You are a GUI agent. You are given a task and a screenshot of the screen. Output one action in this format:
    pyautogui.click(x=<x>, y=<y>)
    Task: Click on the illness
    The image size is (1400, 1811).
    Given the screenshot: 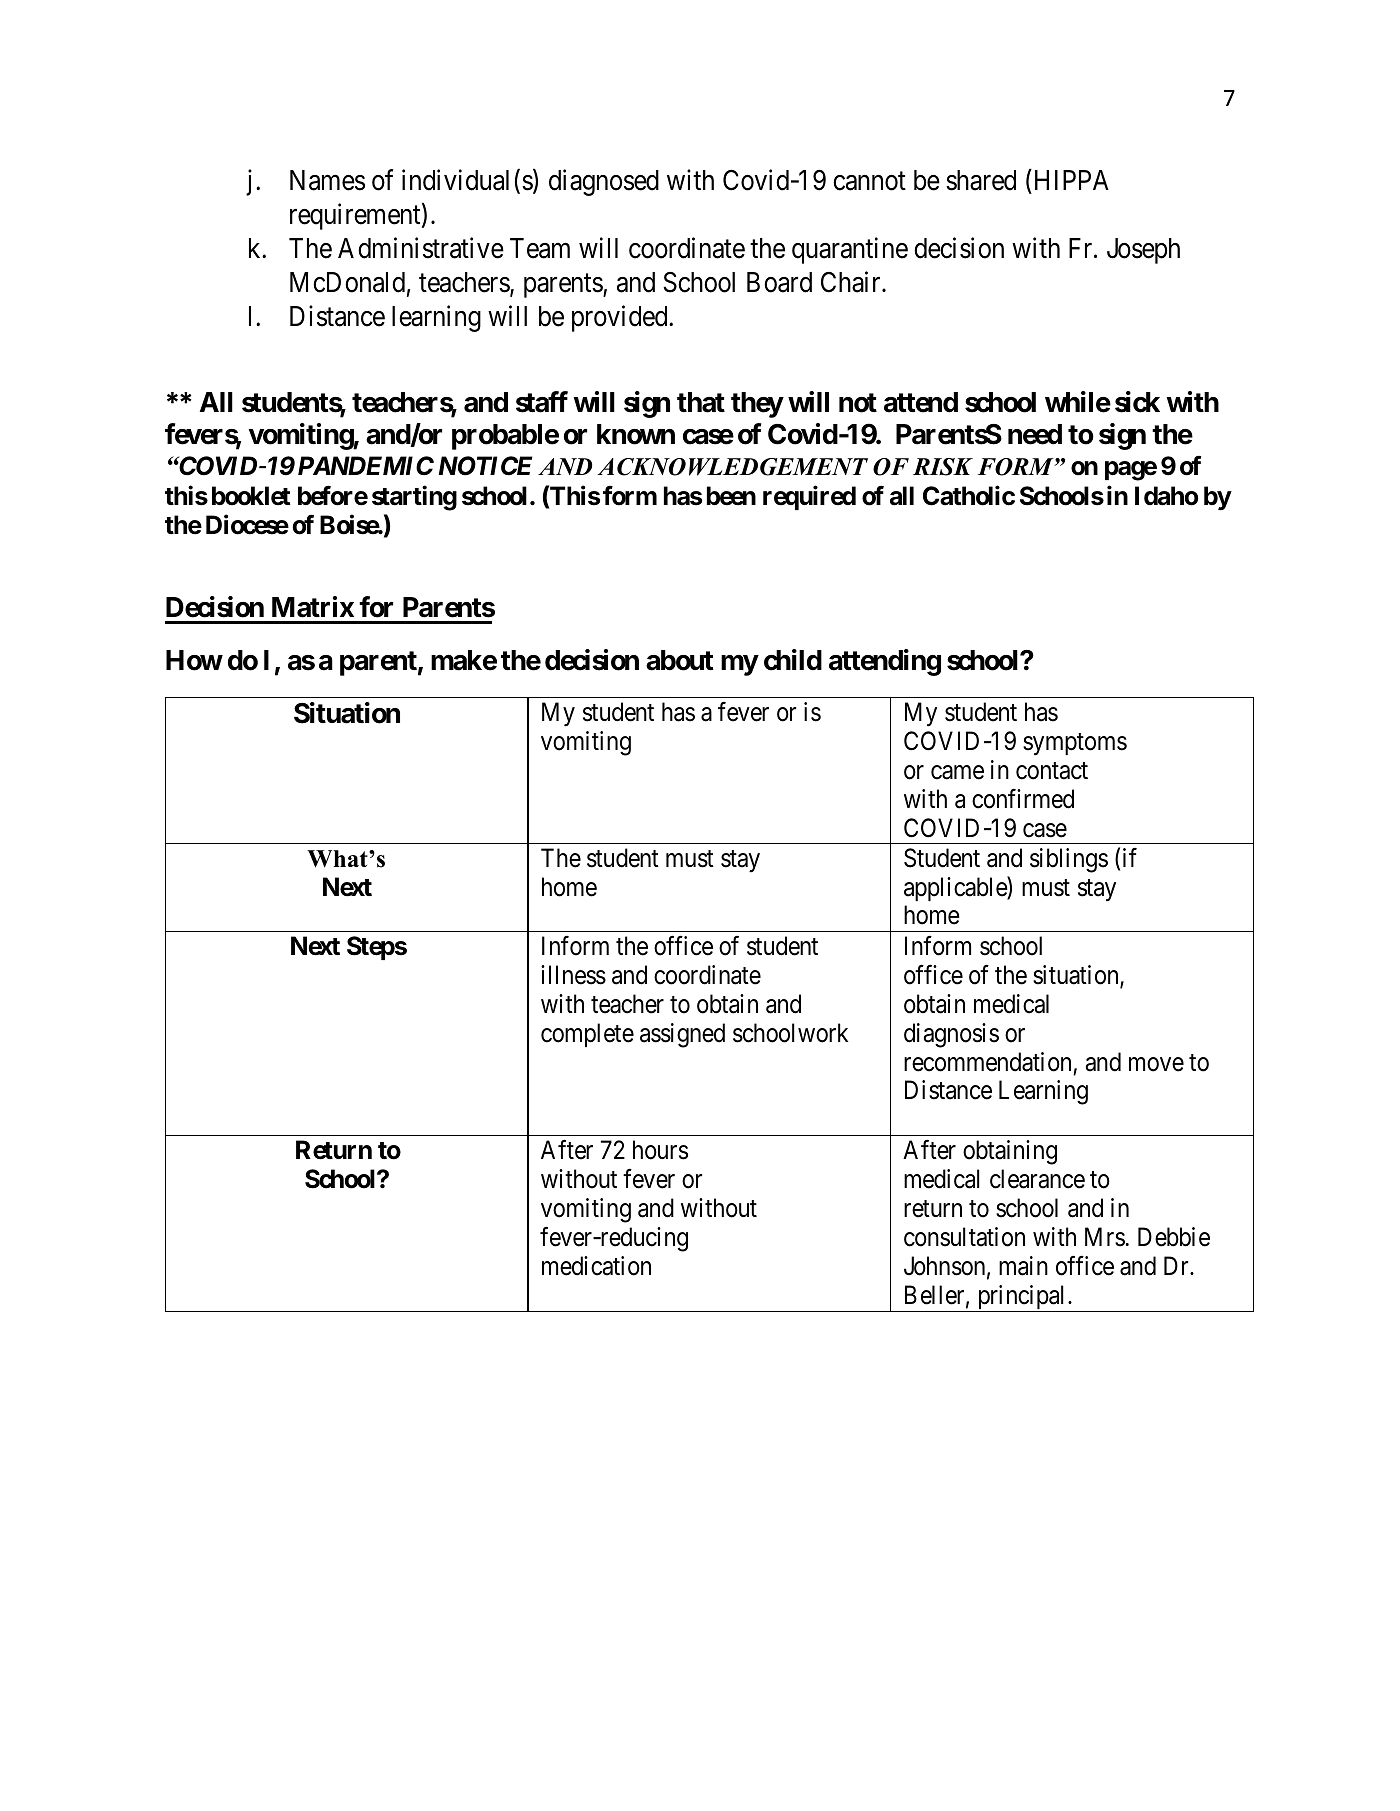 What is the action you would take?
    pyautogui.click(x=573, y=975)
